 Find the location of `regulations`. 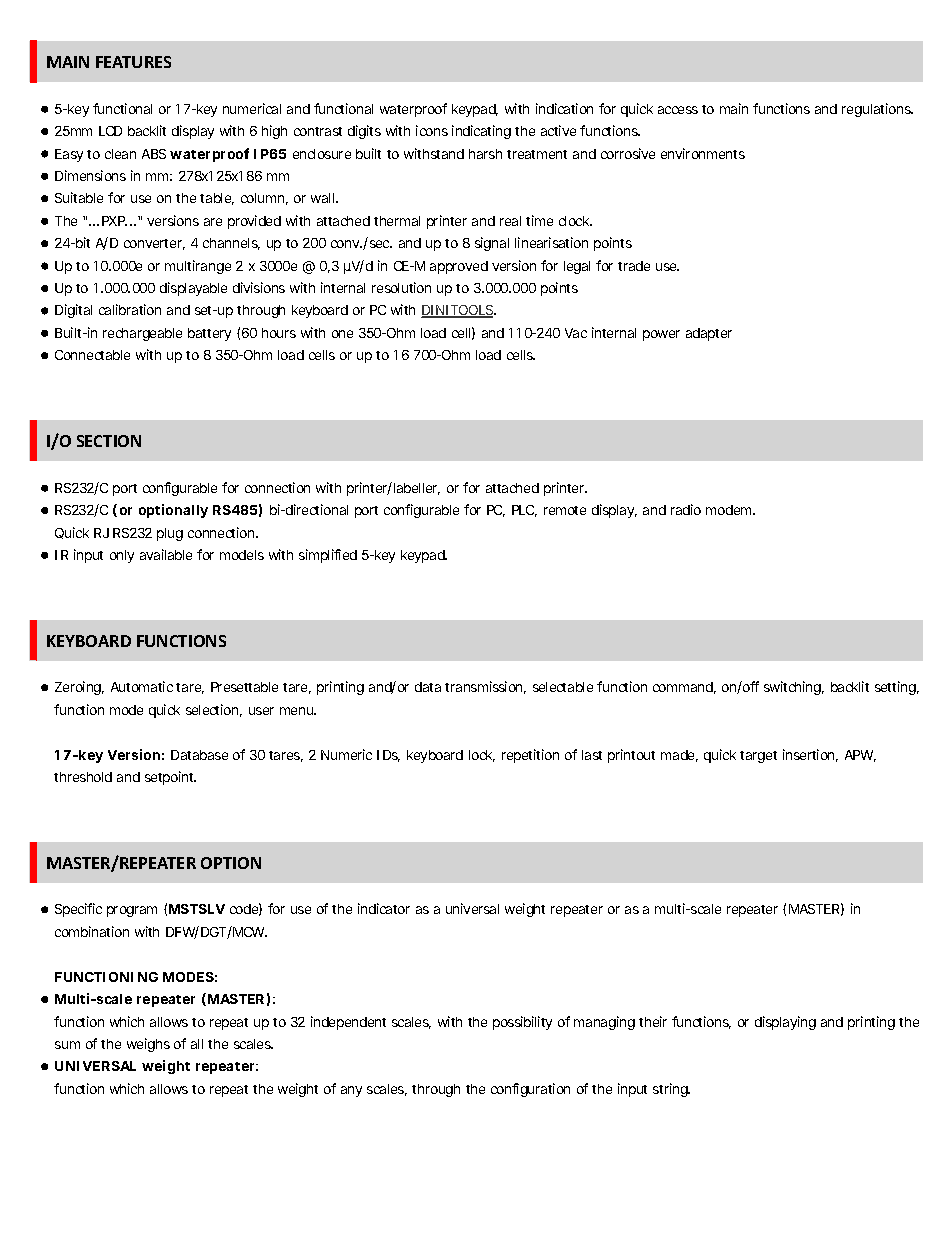

regulations is located at coordinates (877, 110).
